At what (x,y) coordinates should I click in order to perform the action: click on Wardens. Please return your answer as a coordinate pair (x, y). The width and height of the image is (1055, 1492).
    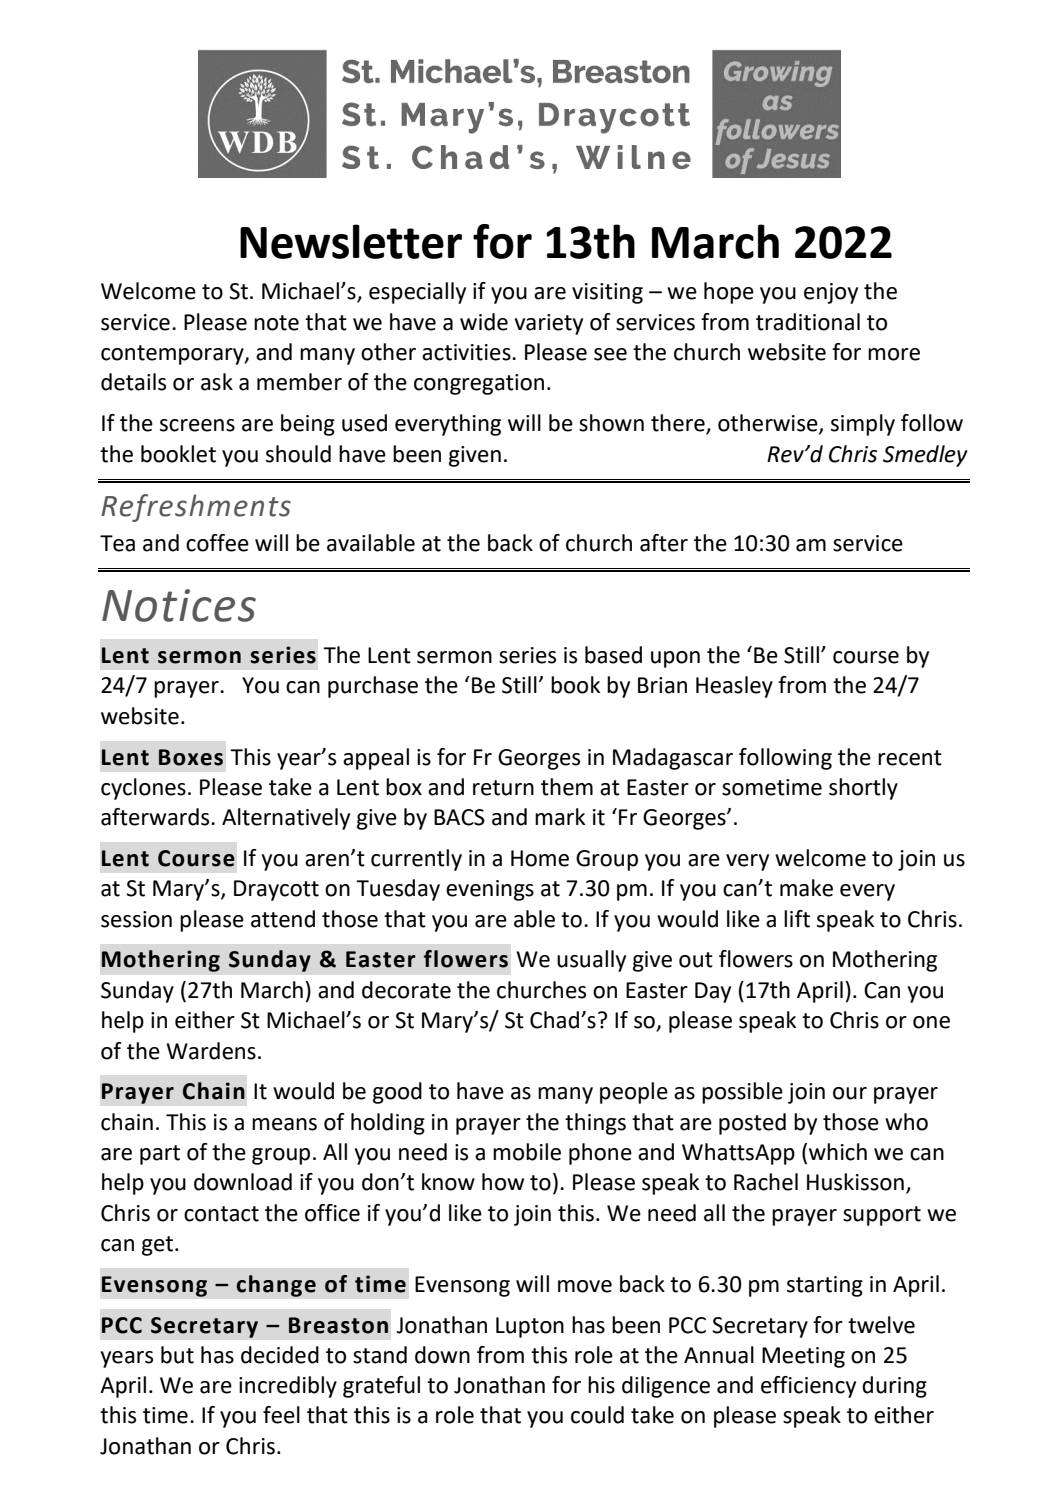
    Looking at the image, I should click on (211, 1051).
